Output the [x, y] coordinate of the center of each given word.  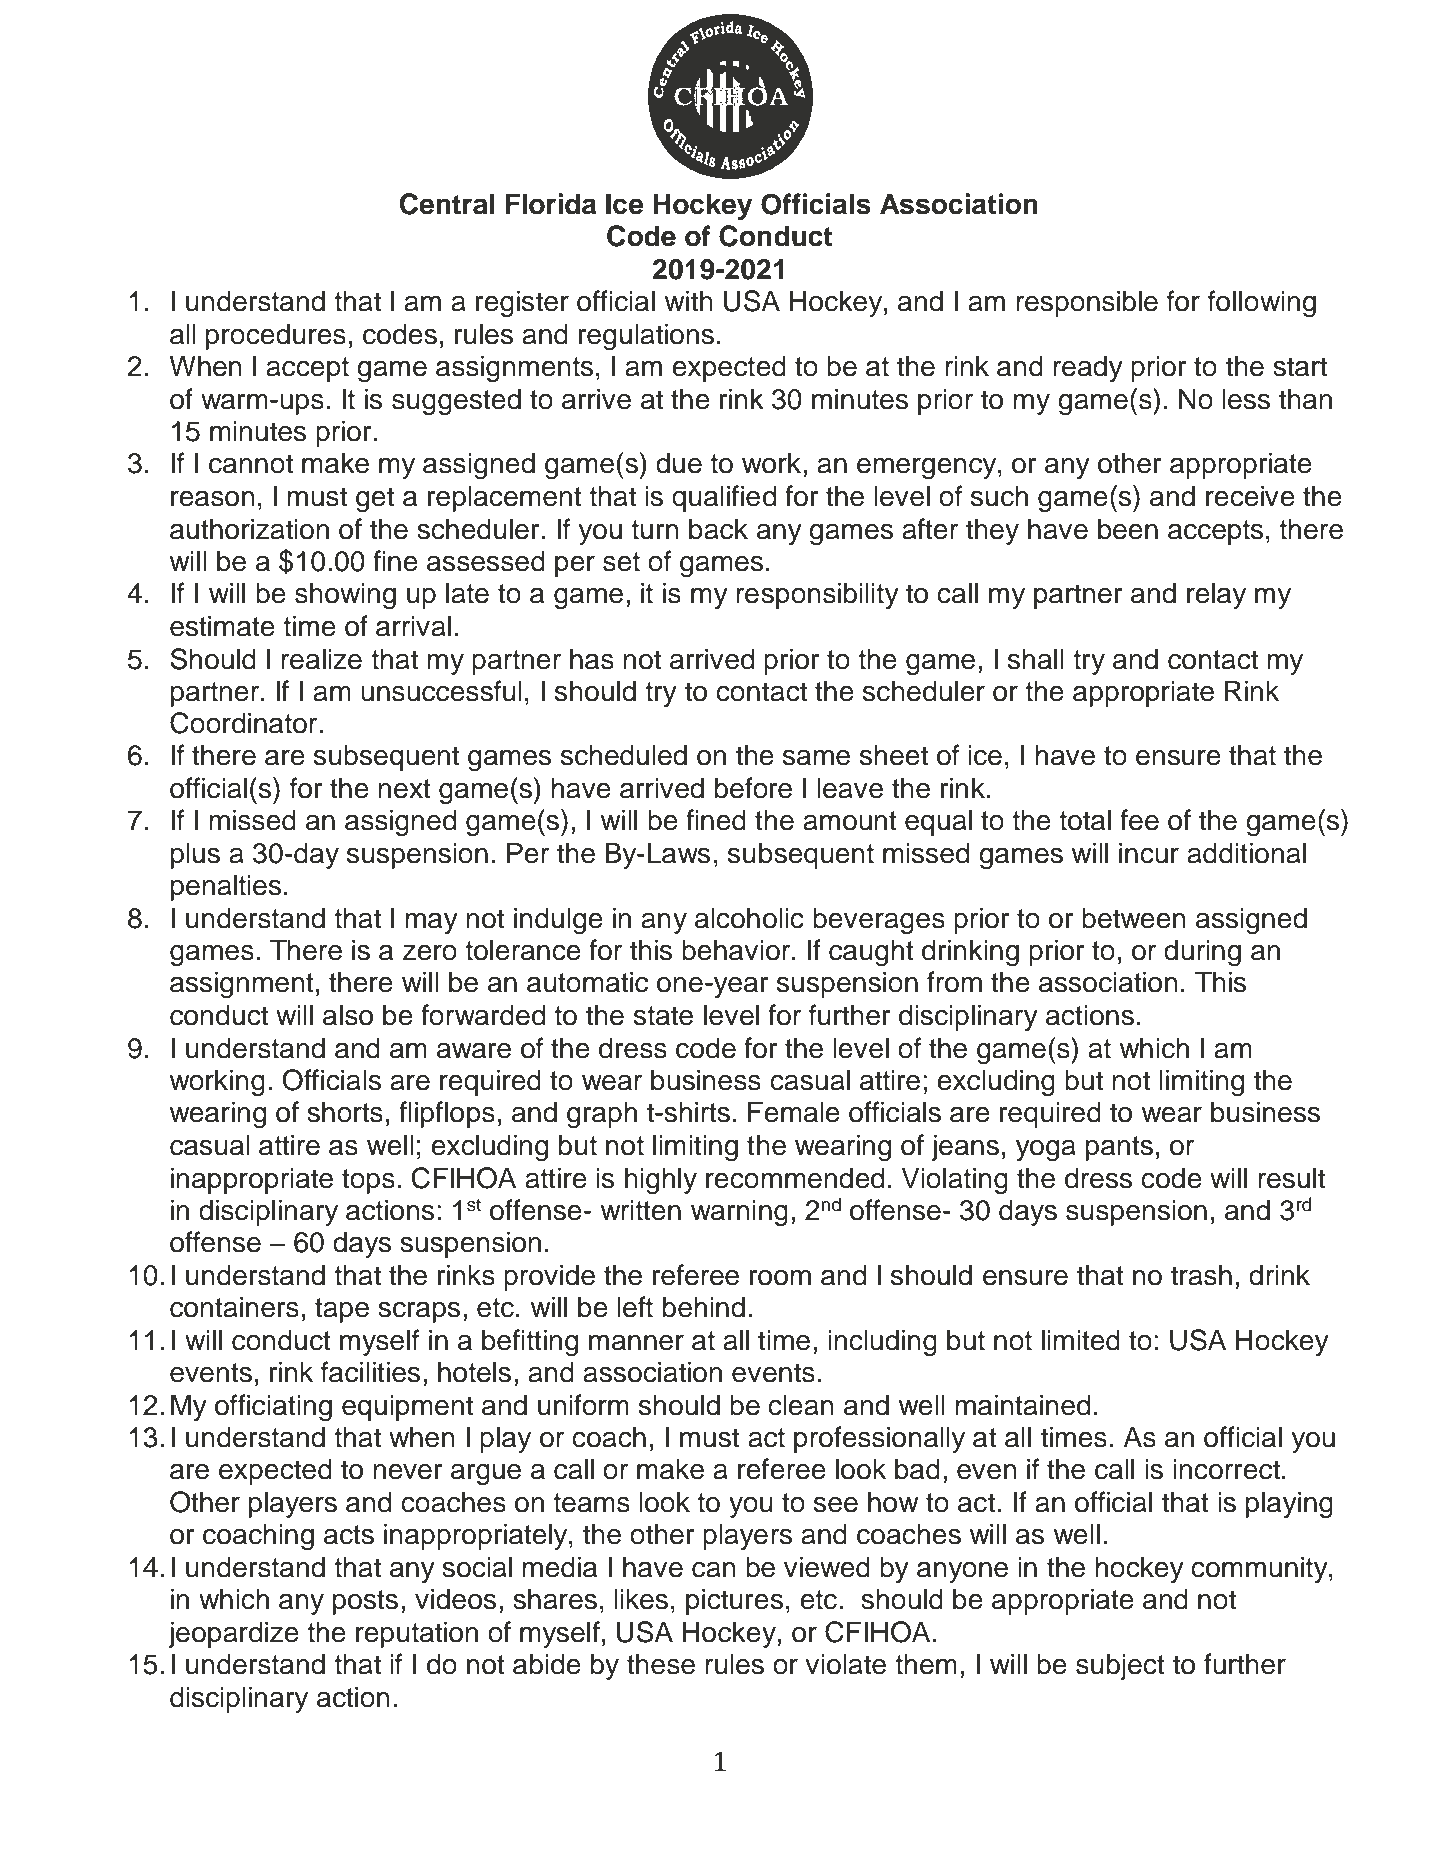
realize [321, 659]
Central [447, 204]
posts [365, 1602]
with [689, 300]
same [816, 758]
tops [368, 1181]
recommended [795, 1178]
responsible [1087, 303]
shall [1036, 659]
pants [1119, 1148]
